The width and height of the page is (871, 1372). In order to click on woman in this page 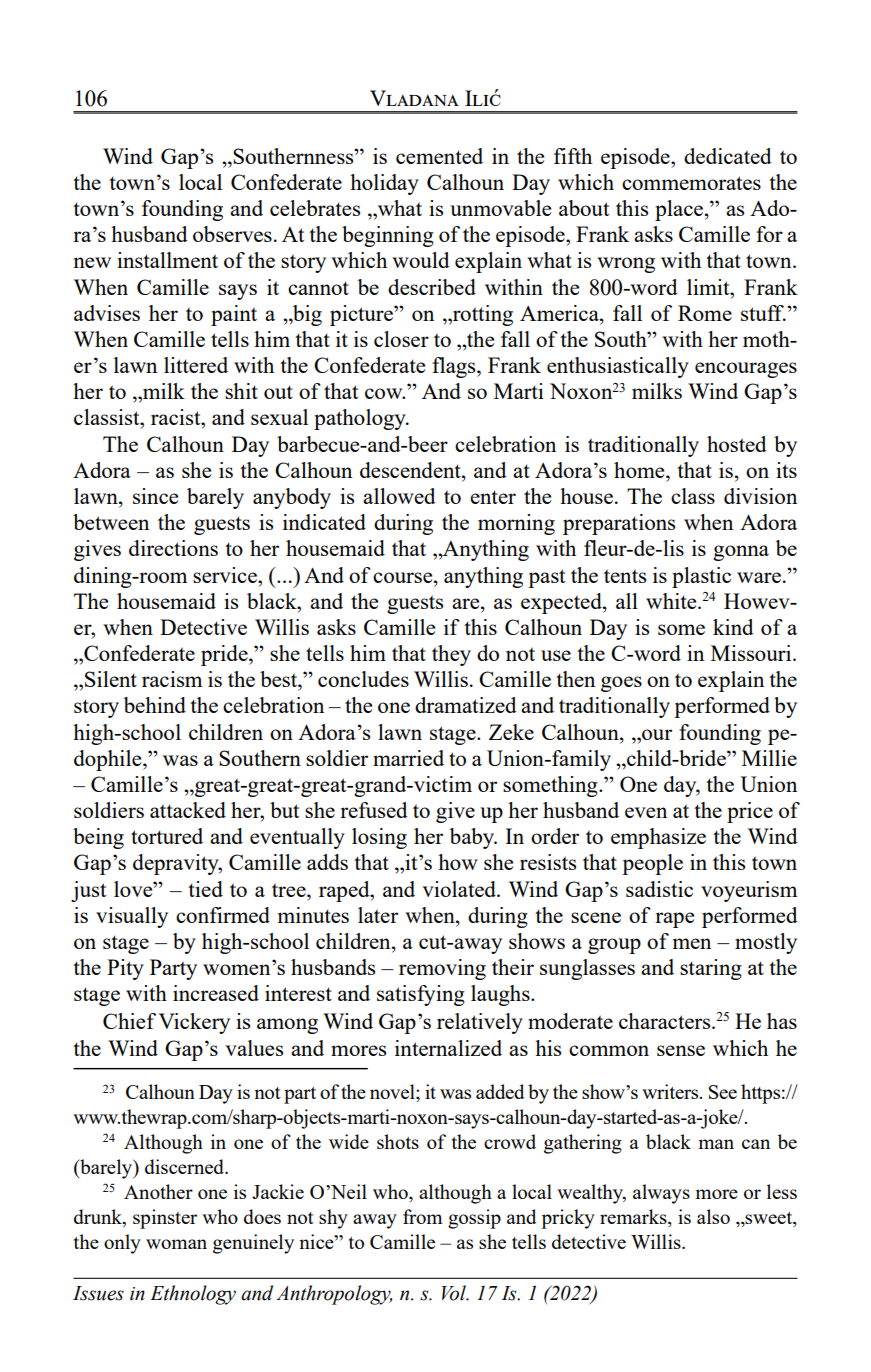, I will do `click(176, 1244)`.
